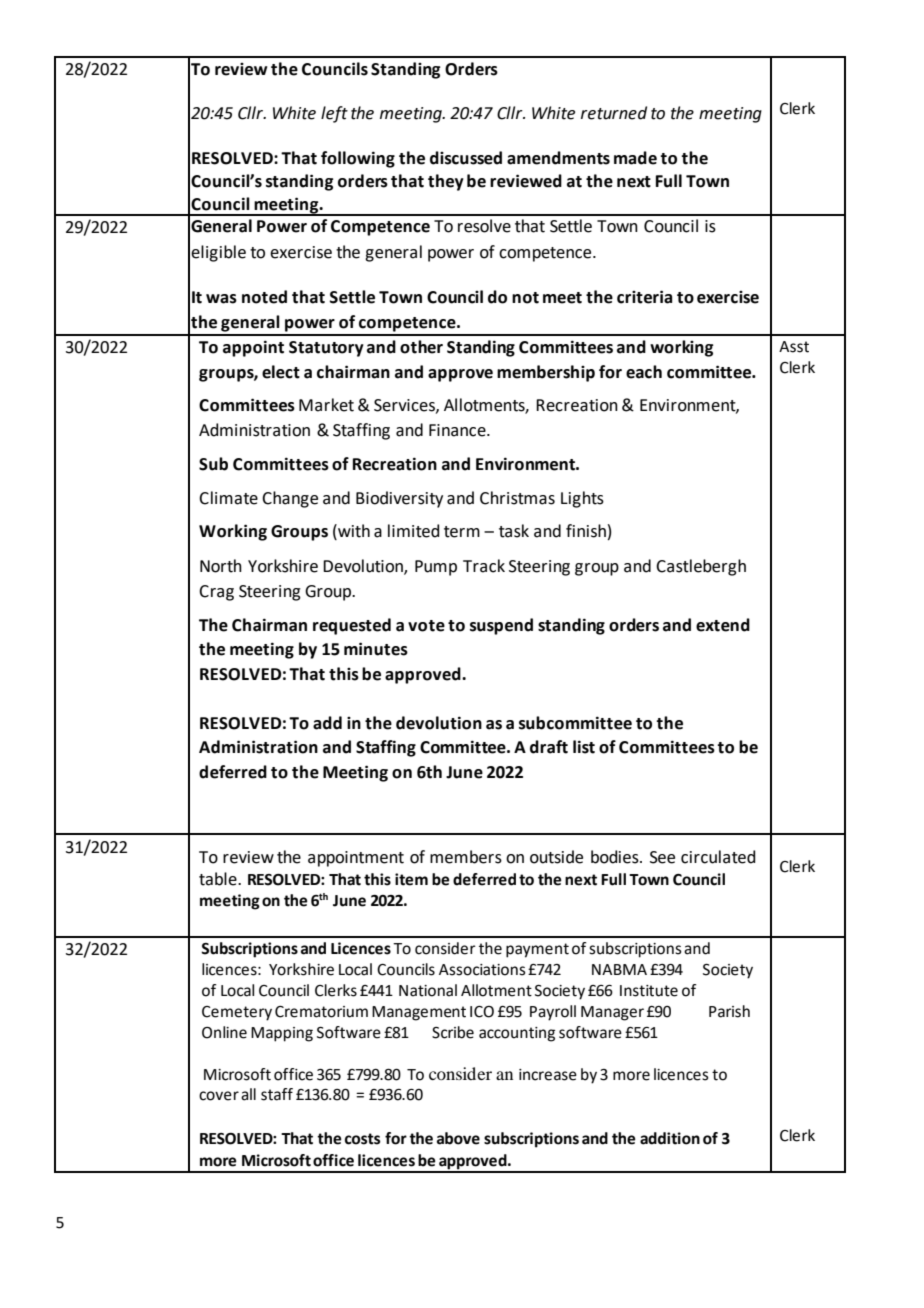 This image has width=924, height=1308. Describe the element at coordinates (718, 857) in the image. I see `circulated` at that location.
